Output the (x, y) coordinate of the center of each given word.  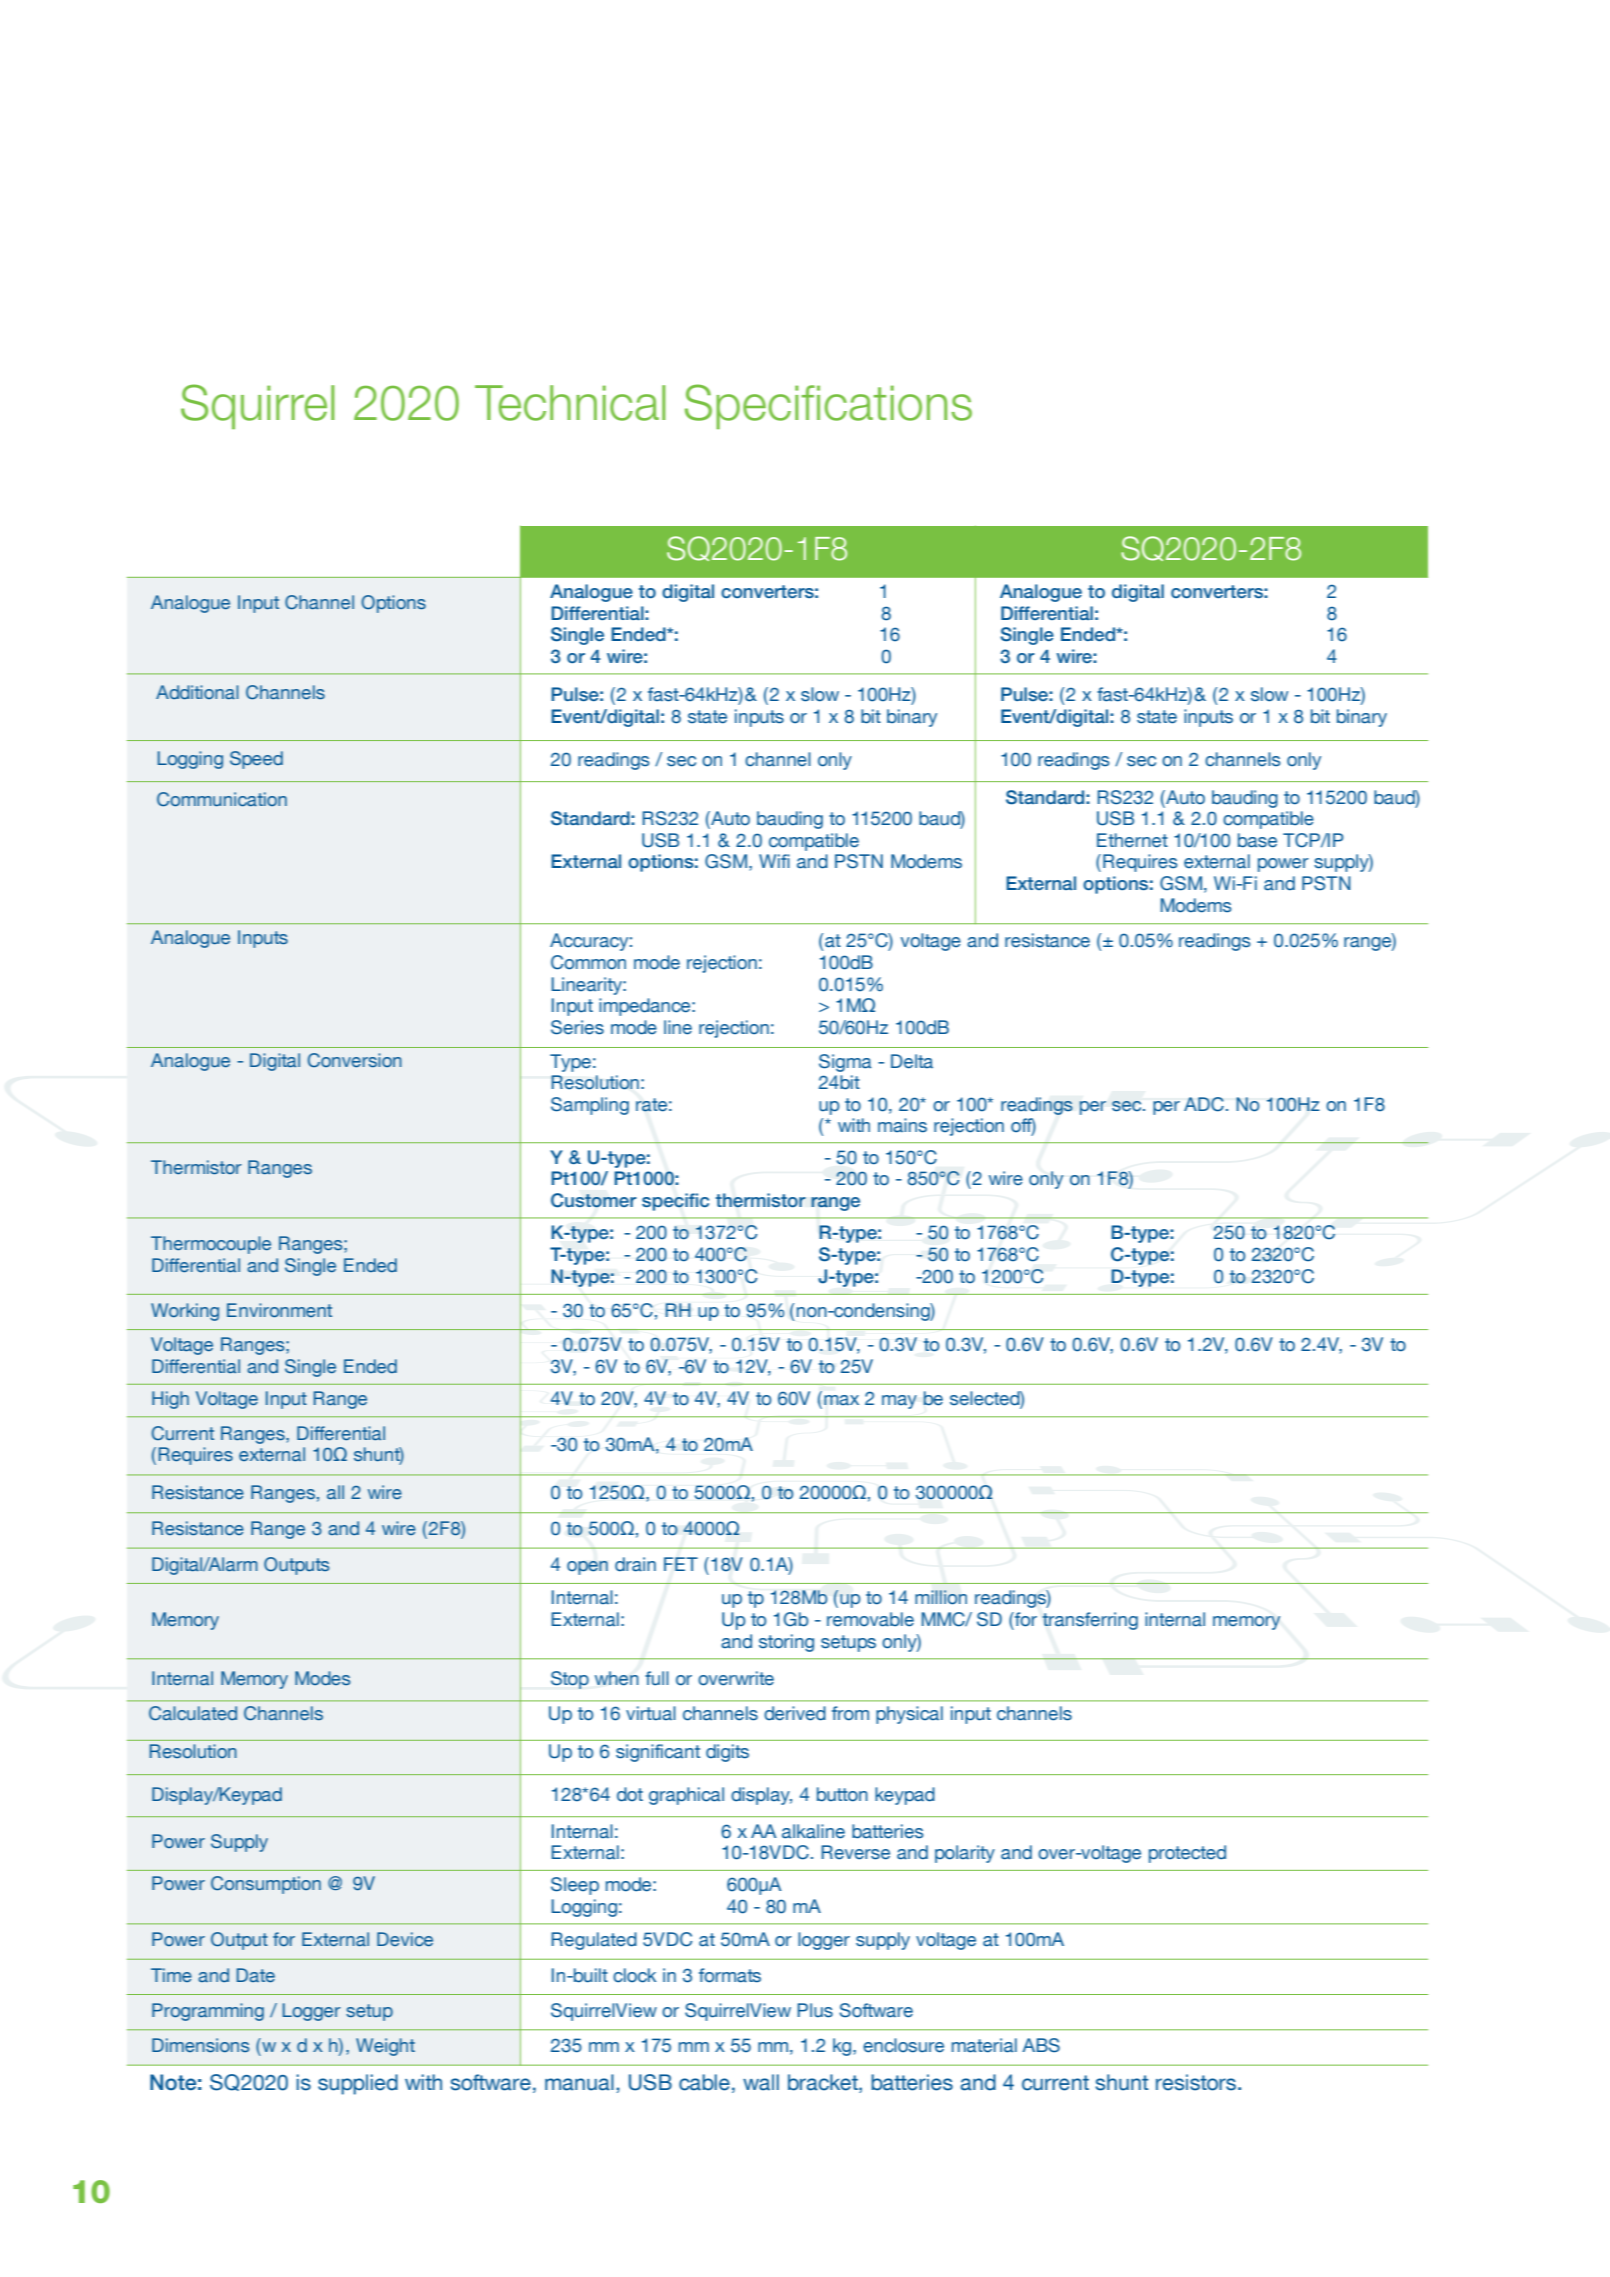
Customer (594, 1200)
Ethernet (1132, 840)
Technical (570, 403)
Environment (279, 1310)
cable (704, 2082)
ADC (1204, 1104)
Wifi (774, 861)
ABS (1041, 2045)
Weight (385, 2047)
